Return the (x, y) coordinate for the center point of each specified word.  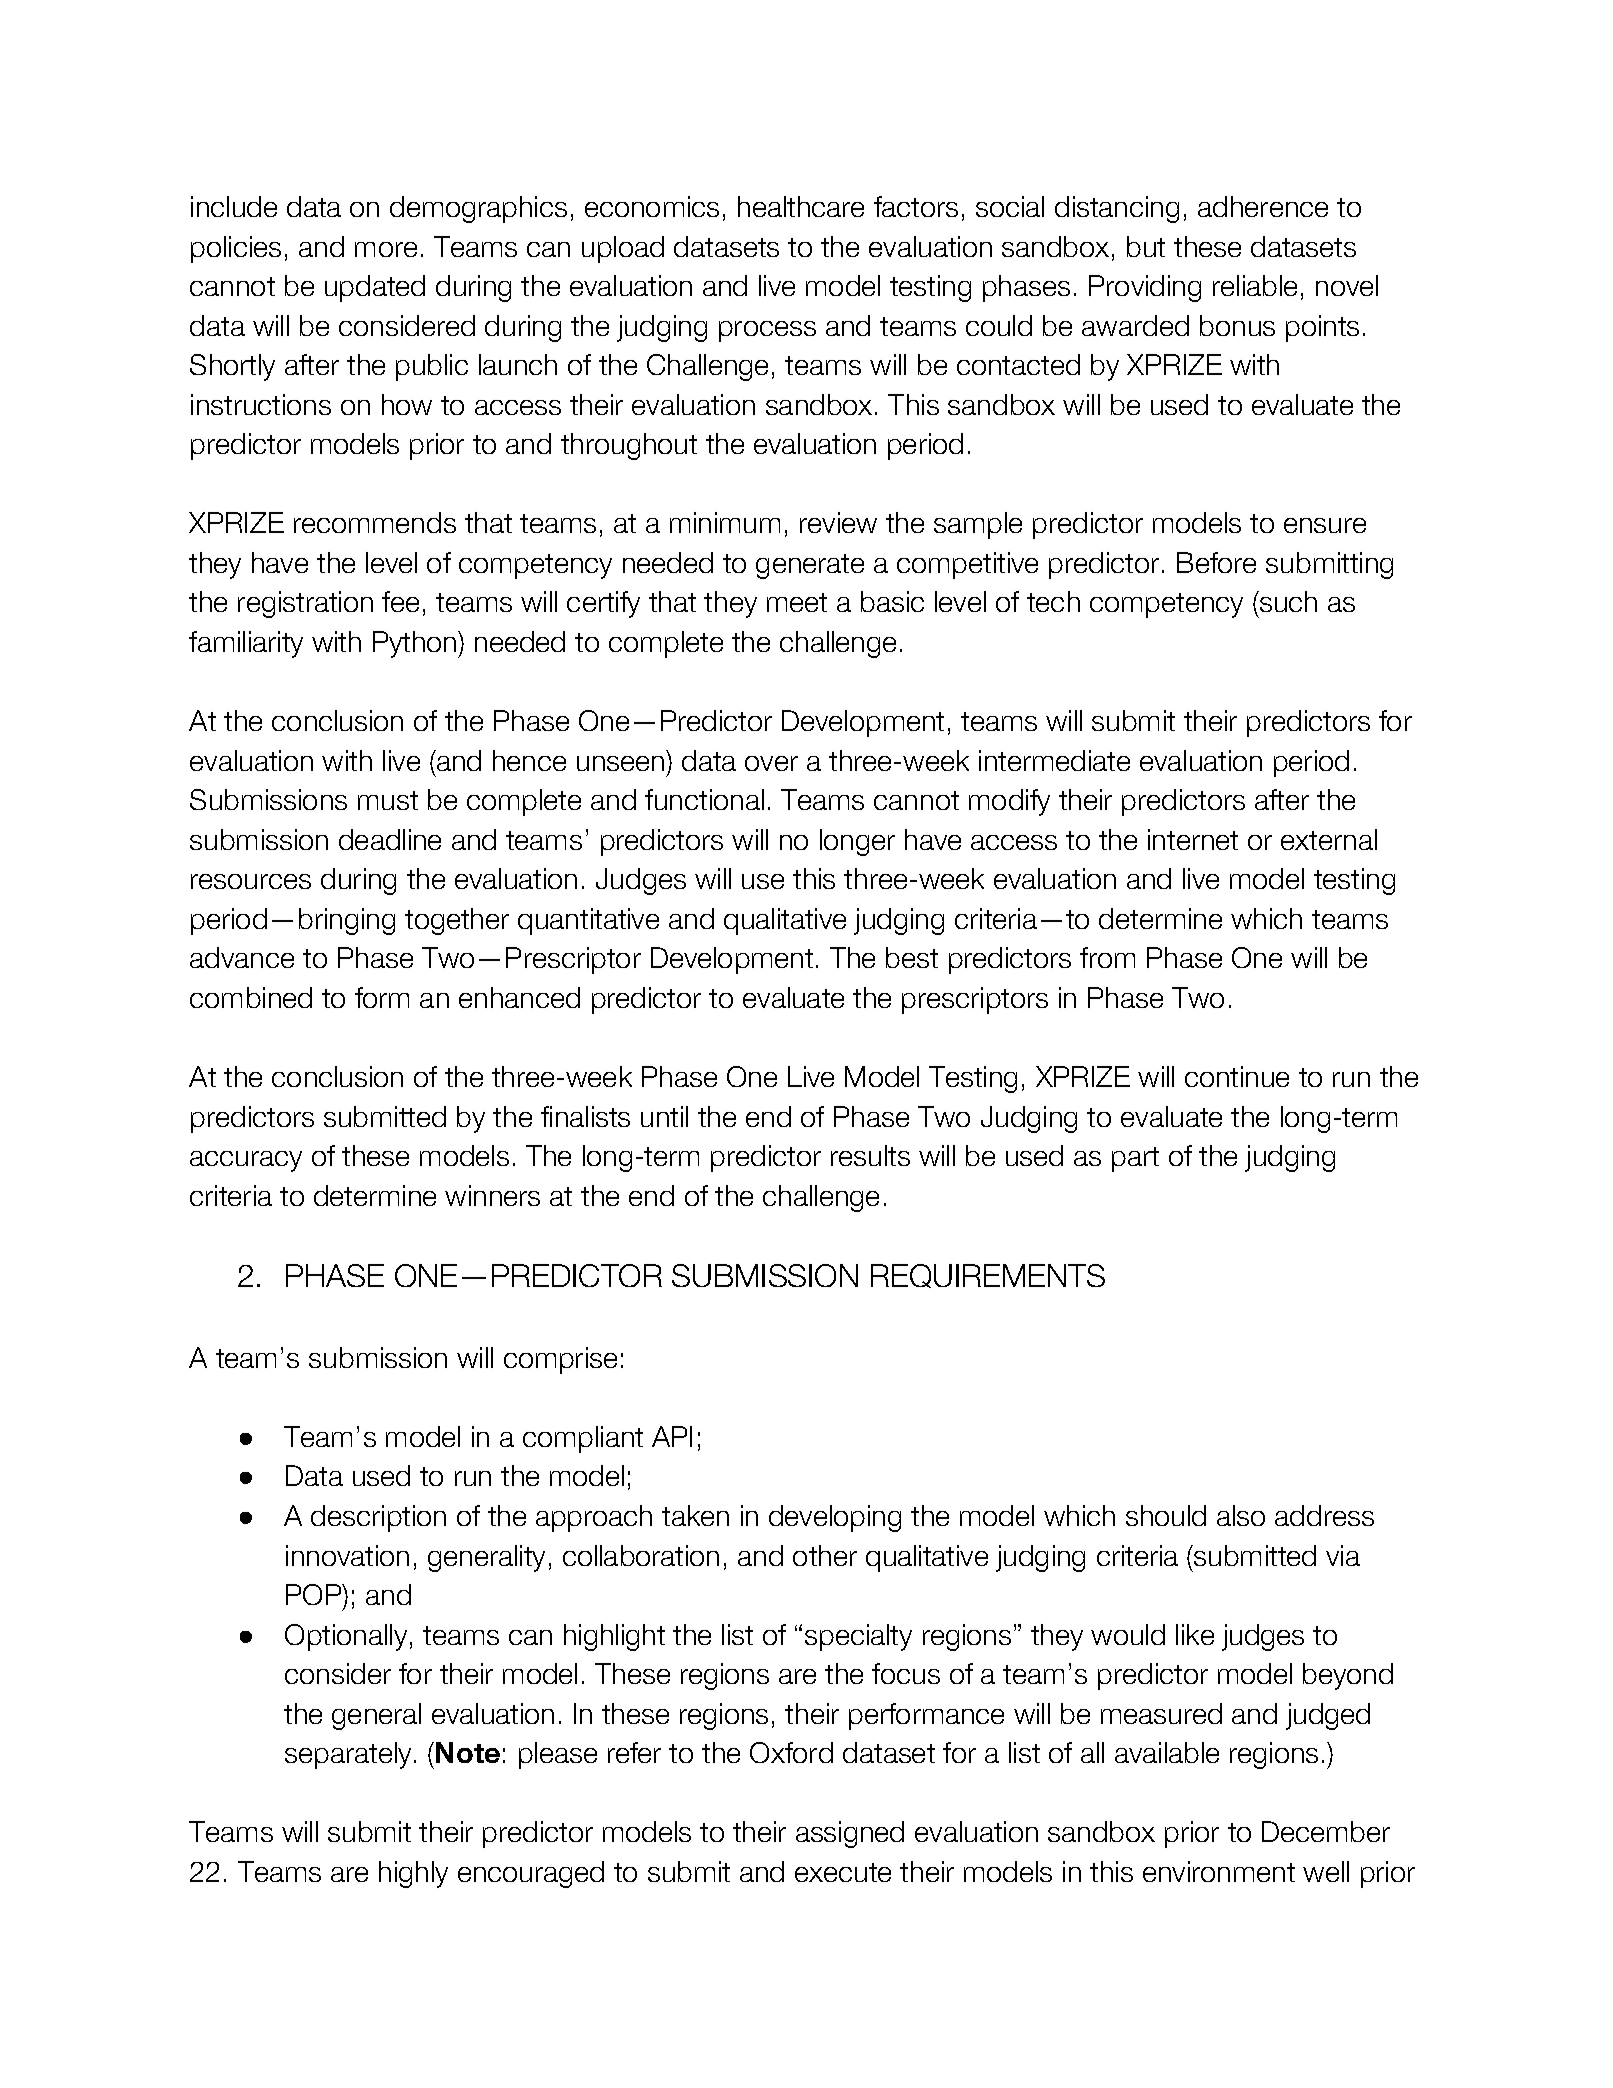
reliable (1255, 285)
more (386, 249)
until (664, 1116)
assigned (850, 1834)
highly (413, 1874)
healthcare (801, 206)
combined (251, 997)
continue (1237, 1076)
